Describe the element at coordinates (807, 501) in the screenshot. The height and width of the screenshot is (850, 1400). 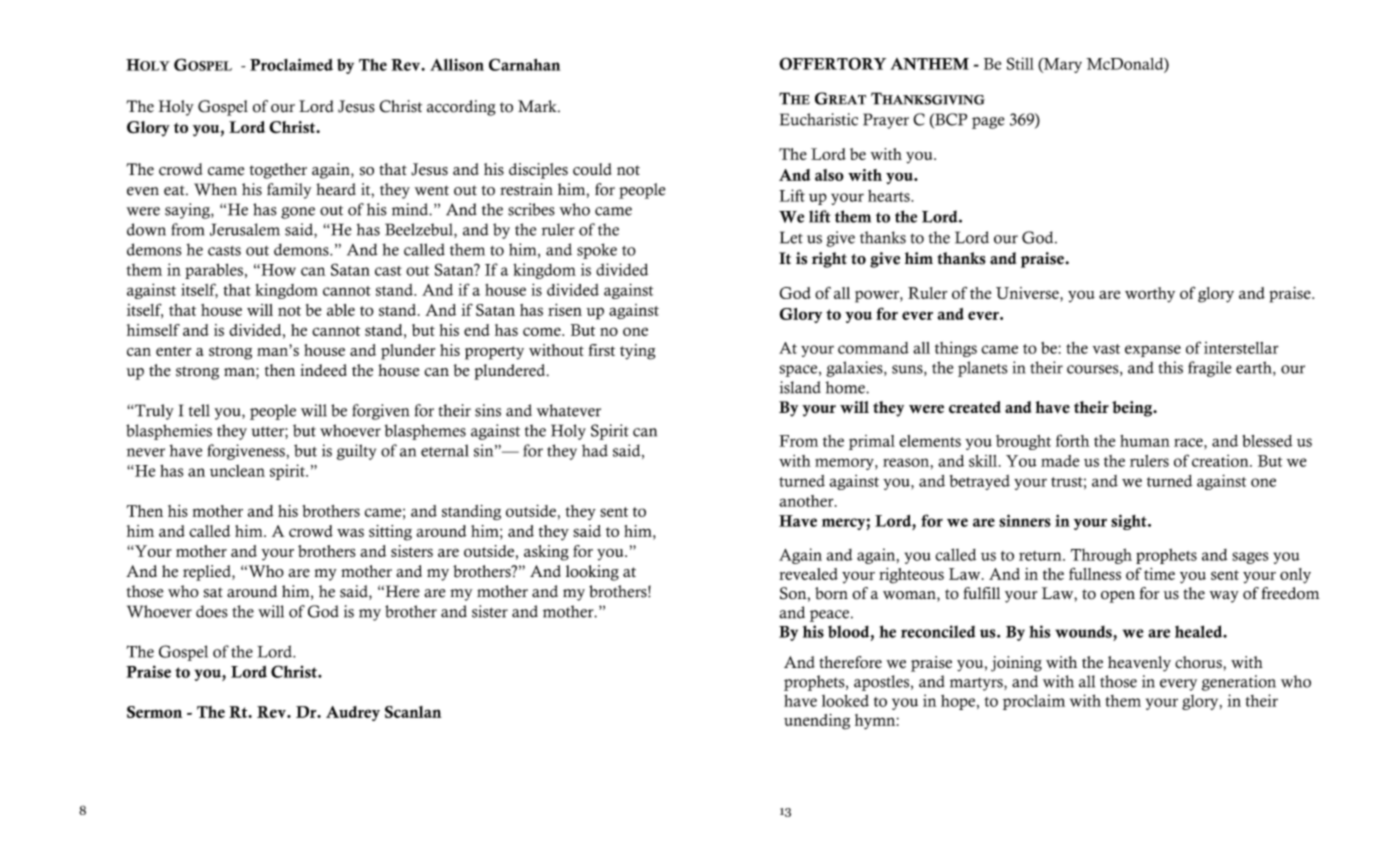
I see `another` at that location.
